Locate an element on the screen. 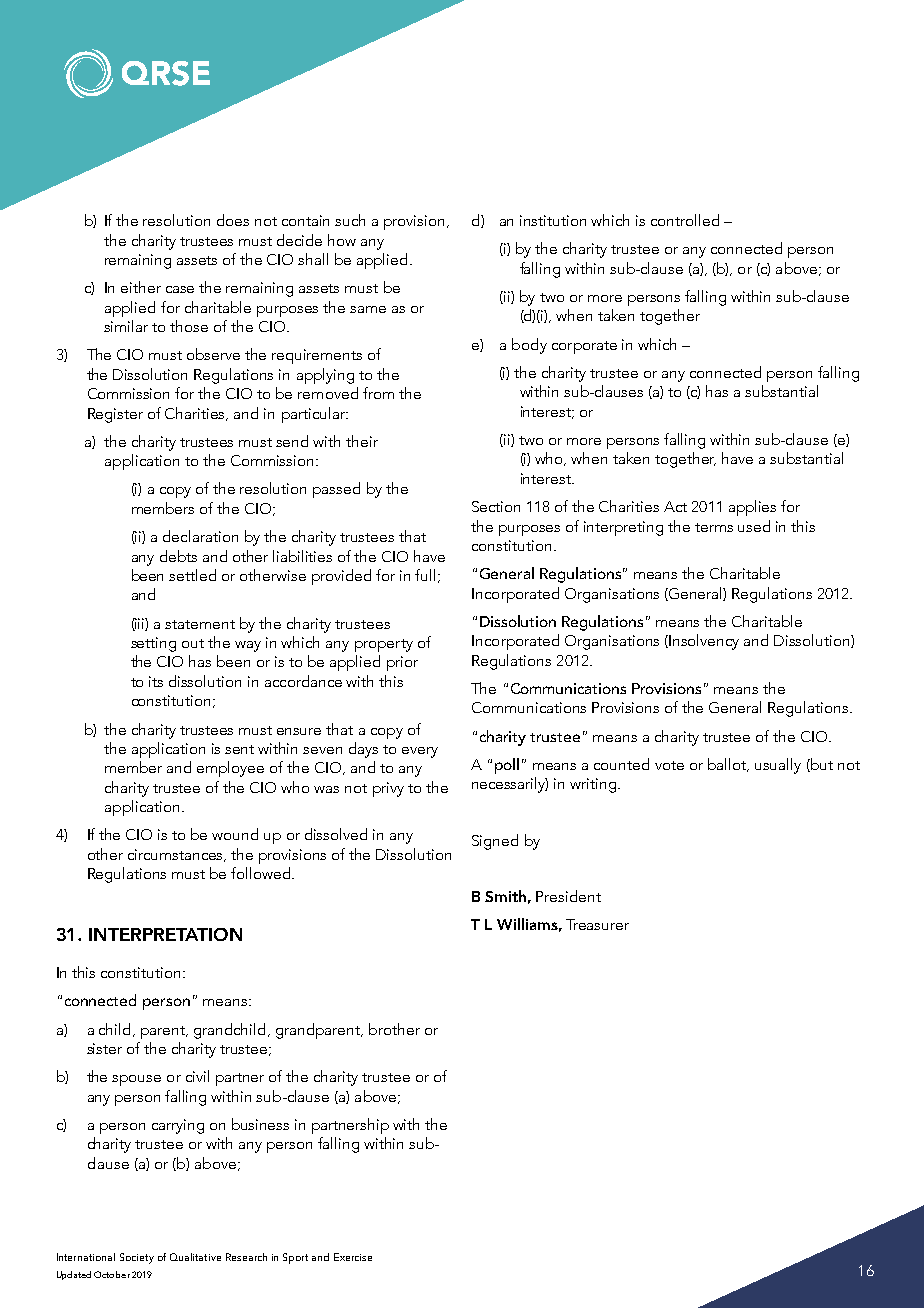  vote is located at coordinates (669, 765).
